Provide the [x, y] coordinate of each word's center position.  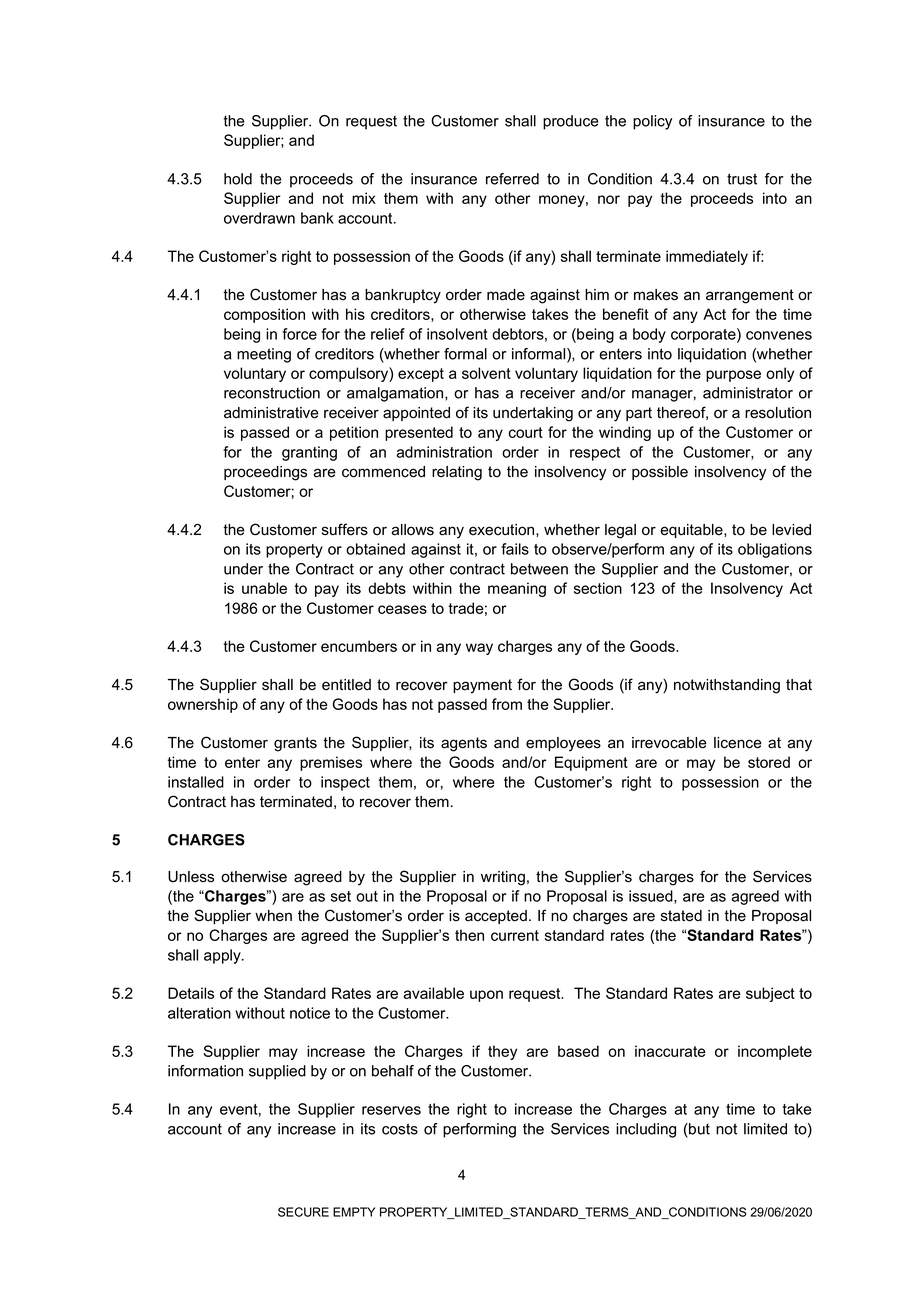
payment [482, 686]
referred [512, 179]
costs [400, 1129]
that [799, 685]
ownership [203, 705]
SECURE [303, 1212]
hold [238, 179]
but [698, 1129]
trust [742, 179]
